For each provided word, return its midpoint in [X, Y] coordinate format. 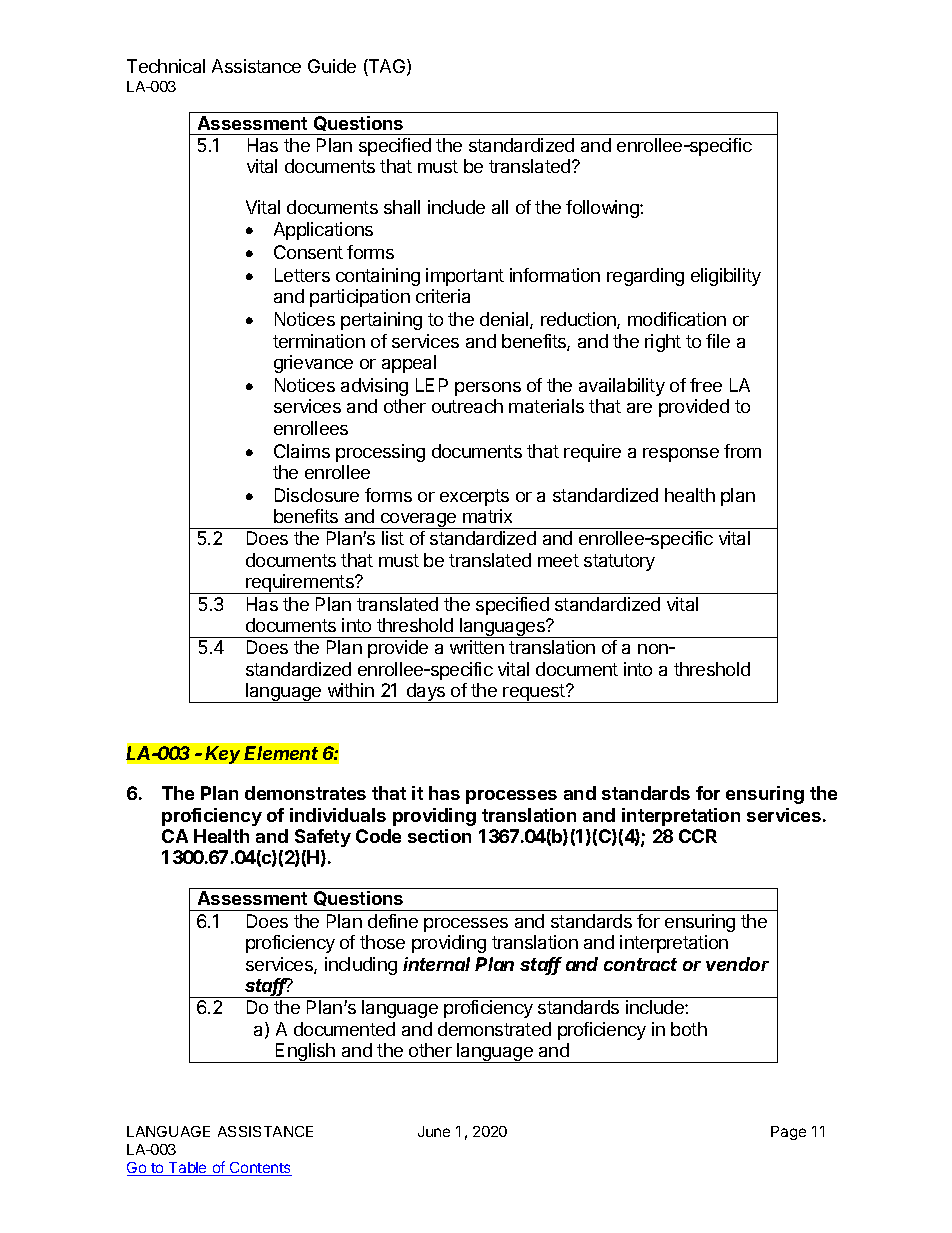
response [681, 455]
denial [505, 320]
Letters [302, 275]
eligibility [726, 277]
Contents [260, 1169]
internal [436, 964]
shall [402, 207]
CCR [698, 836]
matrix [487, 516]
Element [281, 753]
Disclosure [317, 495]
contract [640, 964]
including [361, 966]
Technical [166, 66]
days [425, 693]
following [603, 209]
